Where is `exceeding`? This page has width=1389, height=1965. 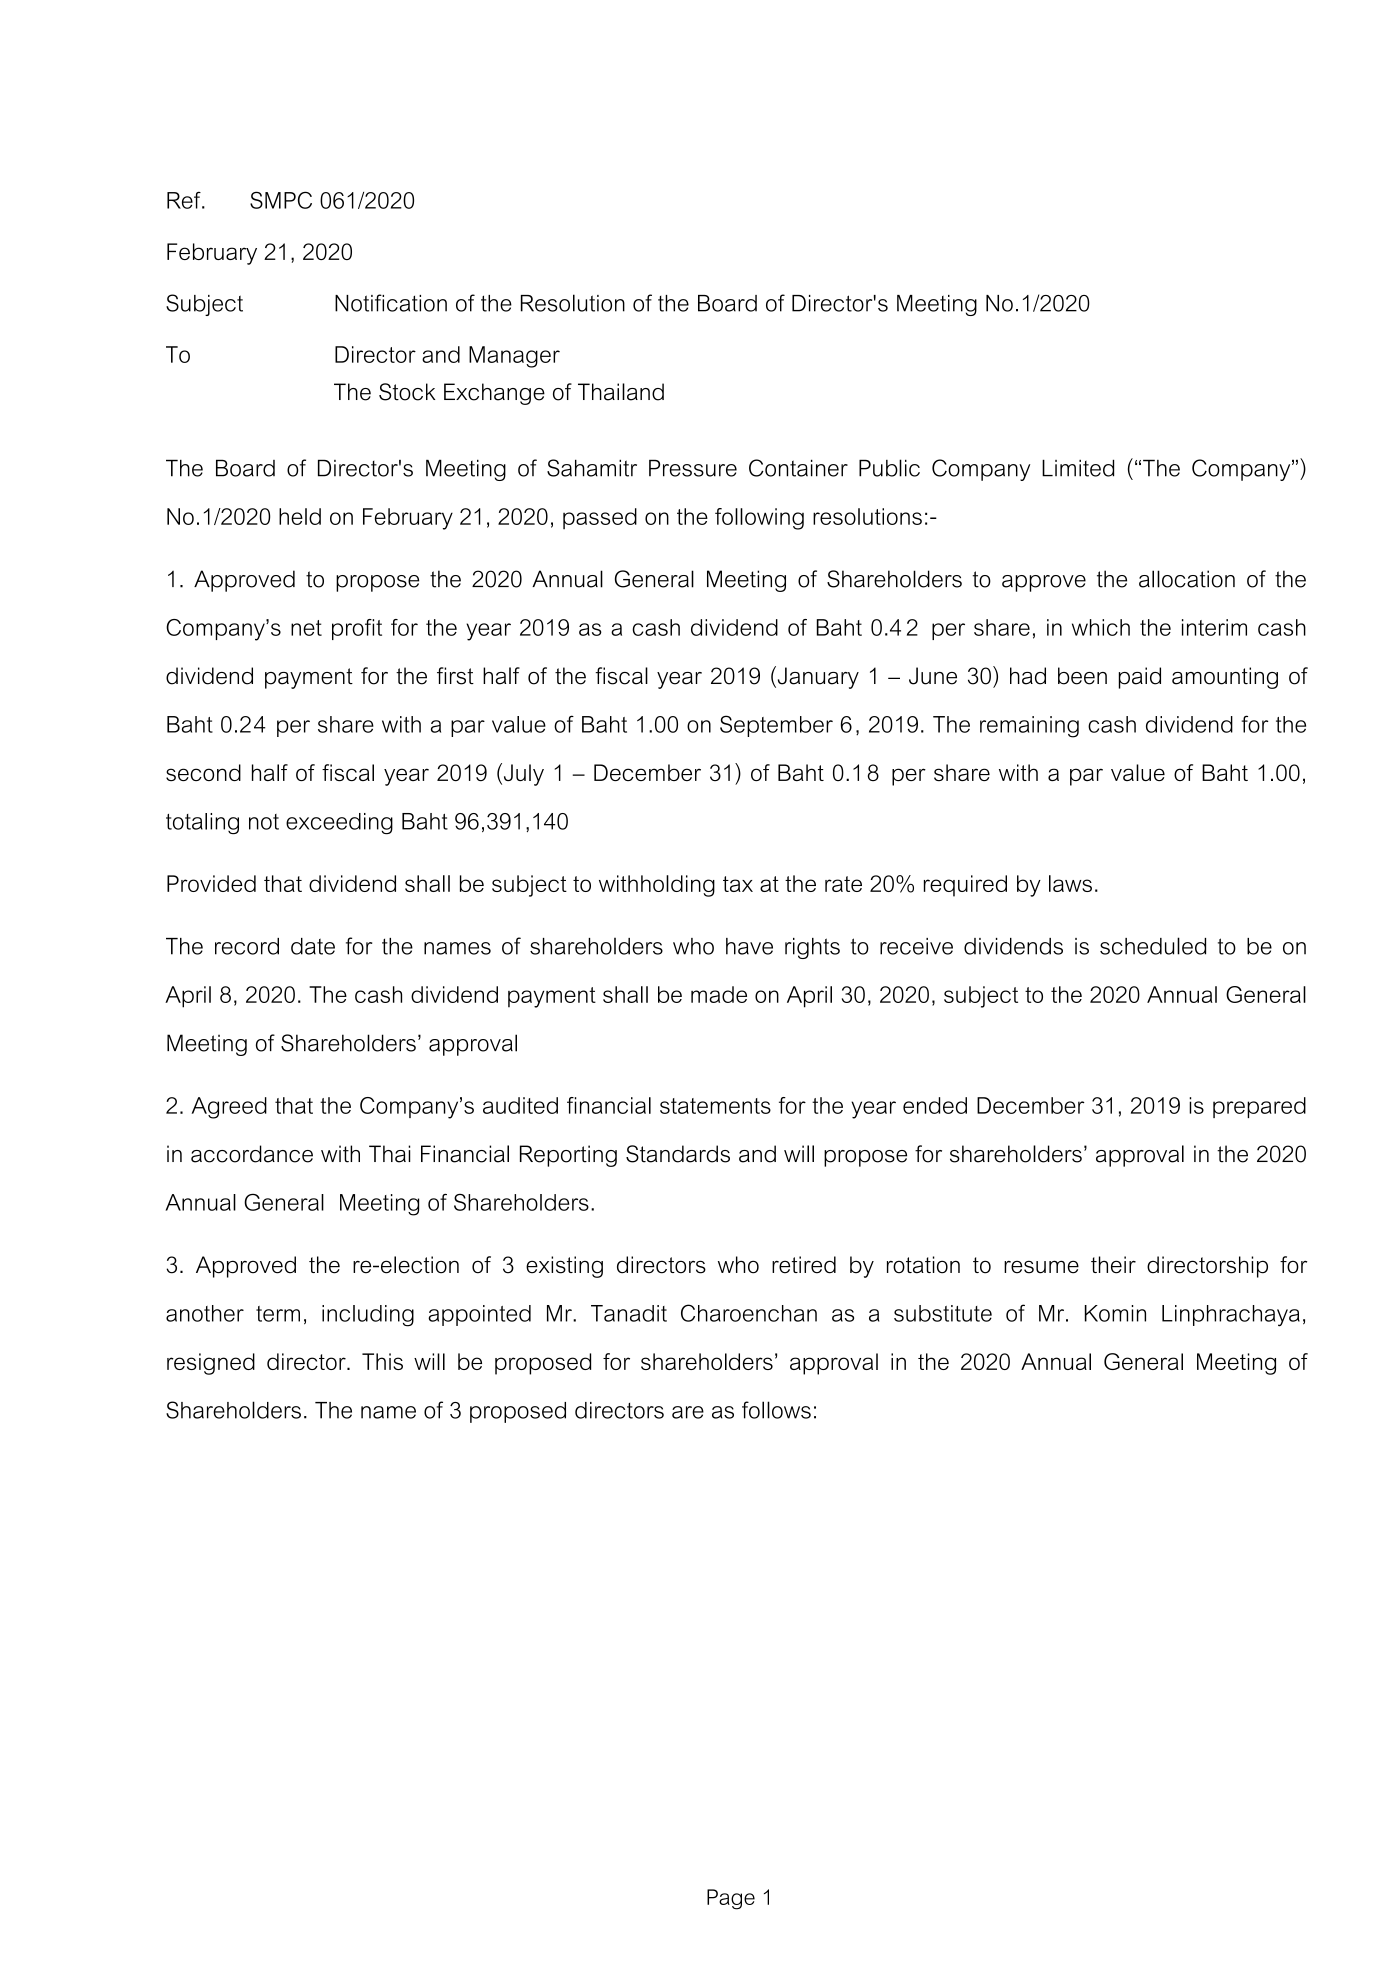 exceeding is located at coordinates (339, 823).
